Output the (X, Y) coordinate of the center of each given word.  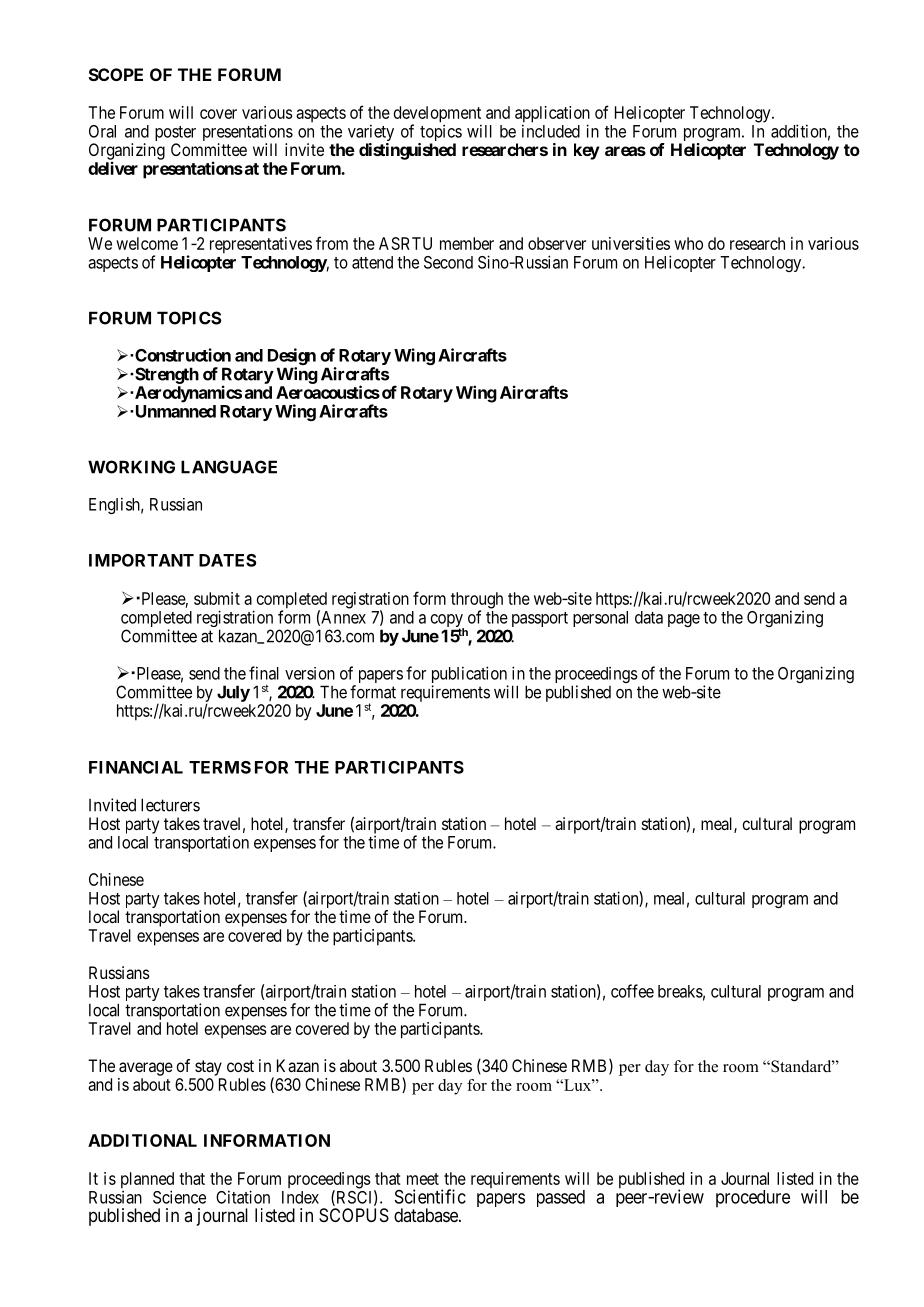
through (477, 601)
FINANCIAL (136, 767)
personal (600, 619)
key (587, 151)
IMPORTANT (141, 560)
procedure (753, 1199)
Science (179, 1197)
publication (470, 676)
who (688, 243)
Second (448, 262)
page (684, 620)
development (437, 115)
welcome (147, 243)
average (146, 1069)
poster (175, 135)
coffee (632, 991)
